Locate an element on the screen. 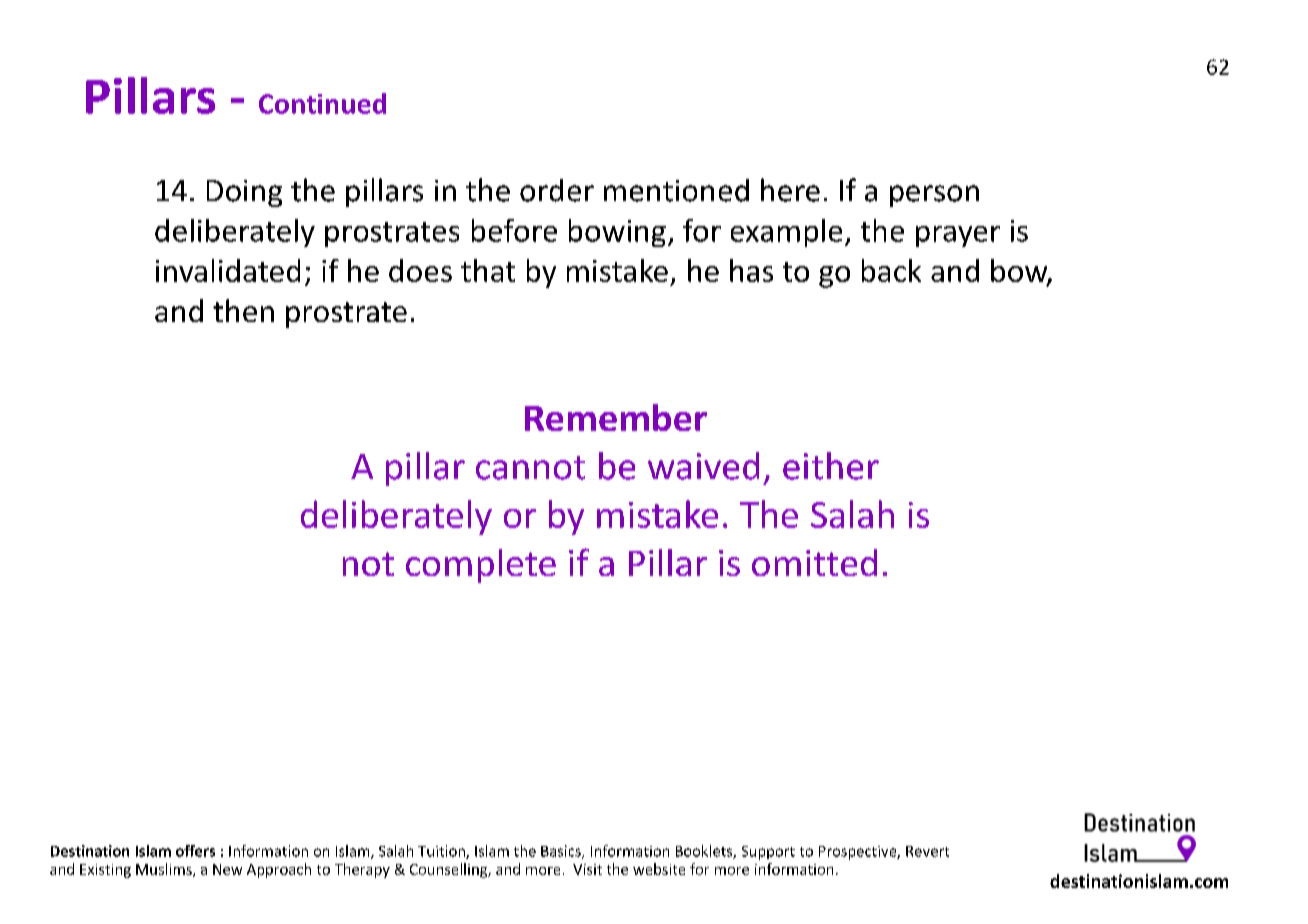 The image size is (1308, 924). either is located at coordinates (831, 466).
